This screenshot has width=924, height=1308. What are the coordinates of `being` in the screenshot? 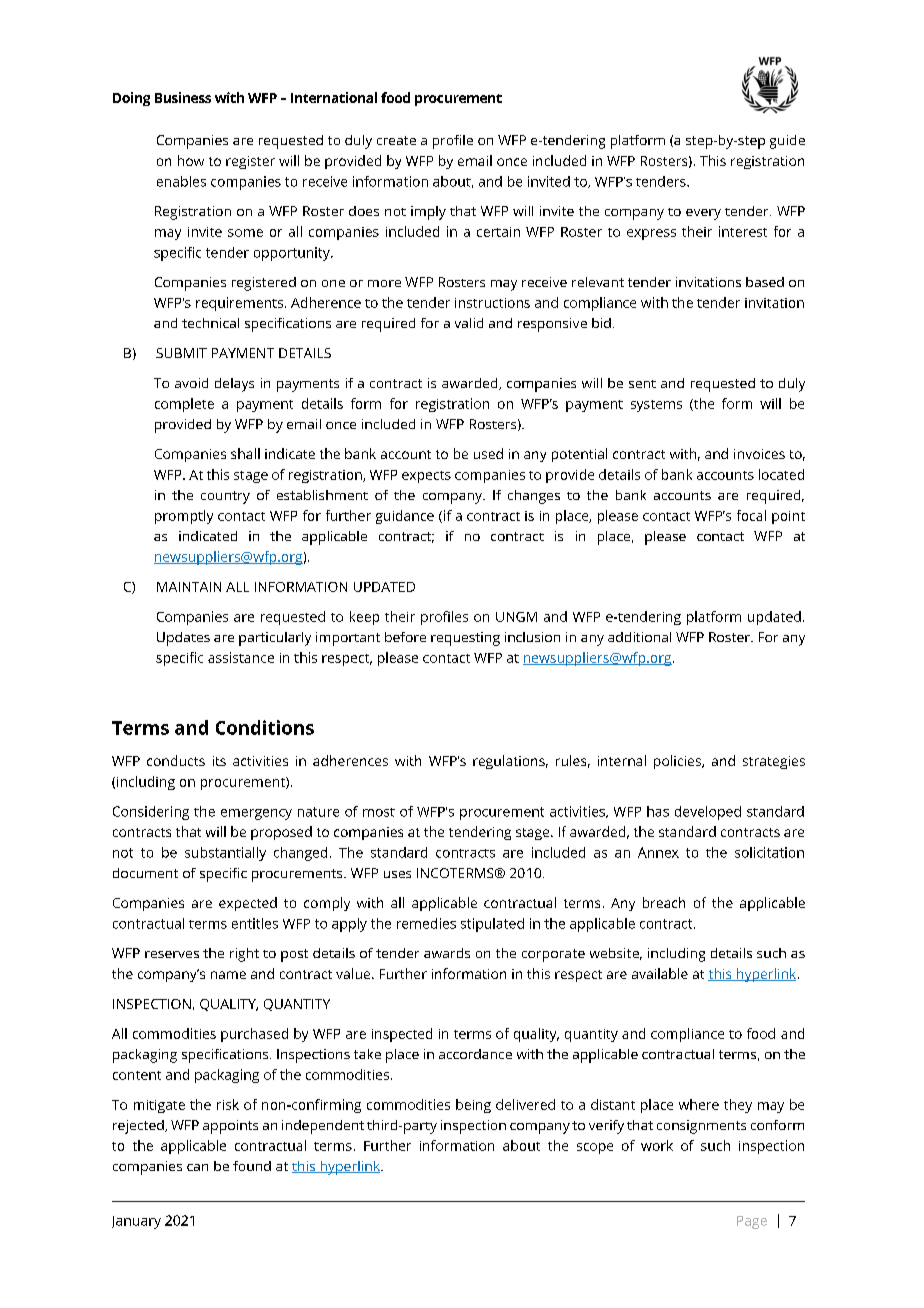 It's located at (473, 1106).
